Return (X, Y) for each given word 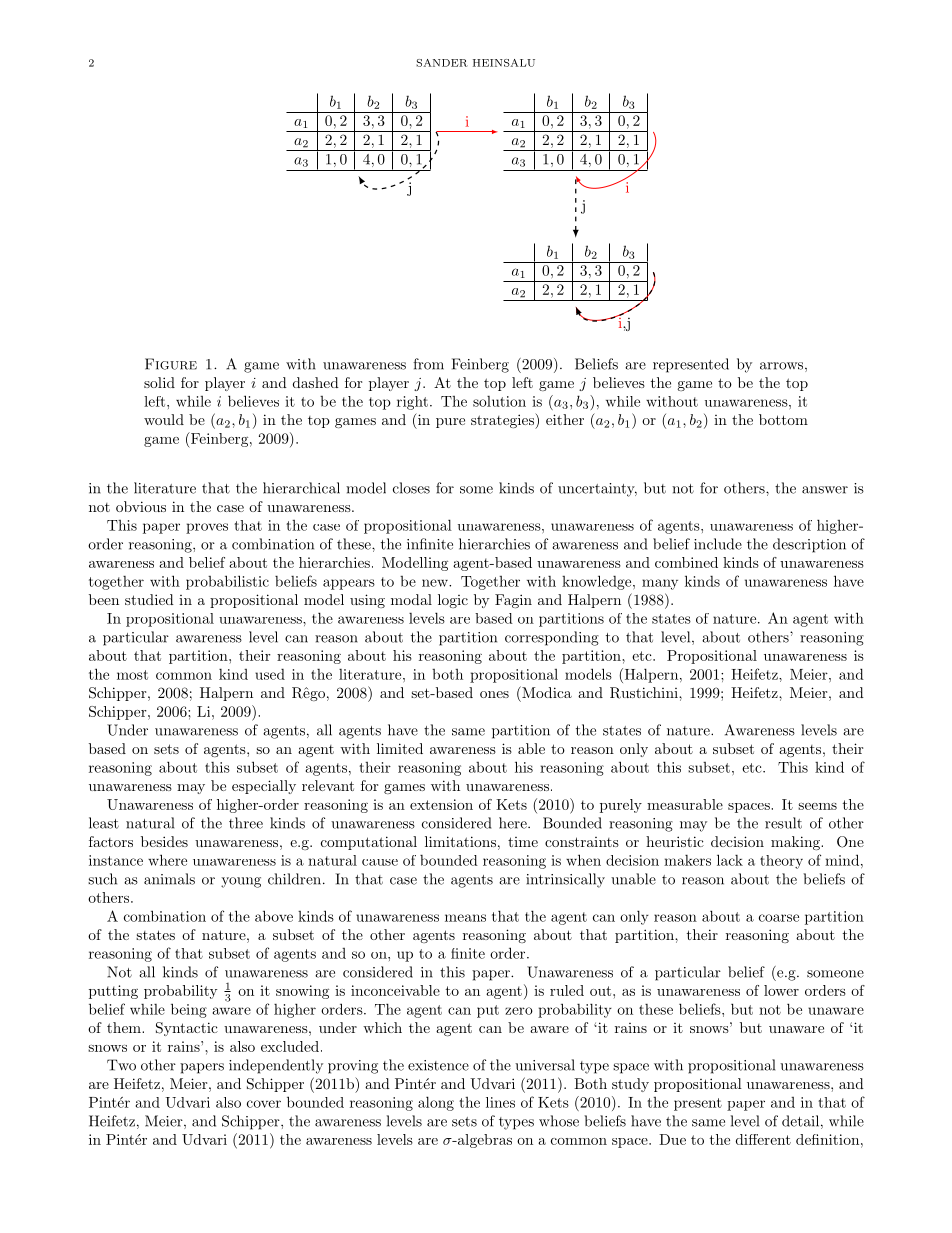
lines (500, 1102)
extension (441, 804)
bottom (783, 419)
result (783, 823)
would (164, 419)
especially (264, 787)
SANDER (442, 63)
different (763, 1139)
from (428, 364)
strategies (503, 421)
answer (825, 490)
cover (264, 1104)
